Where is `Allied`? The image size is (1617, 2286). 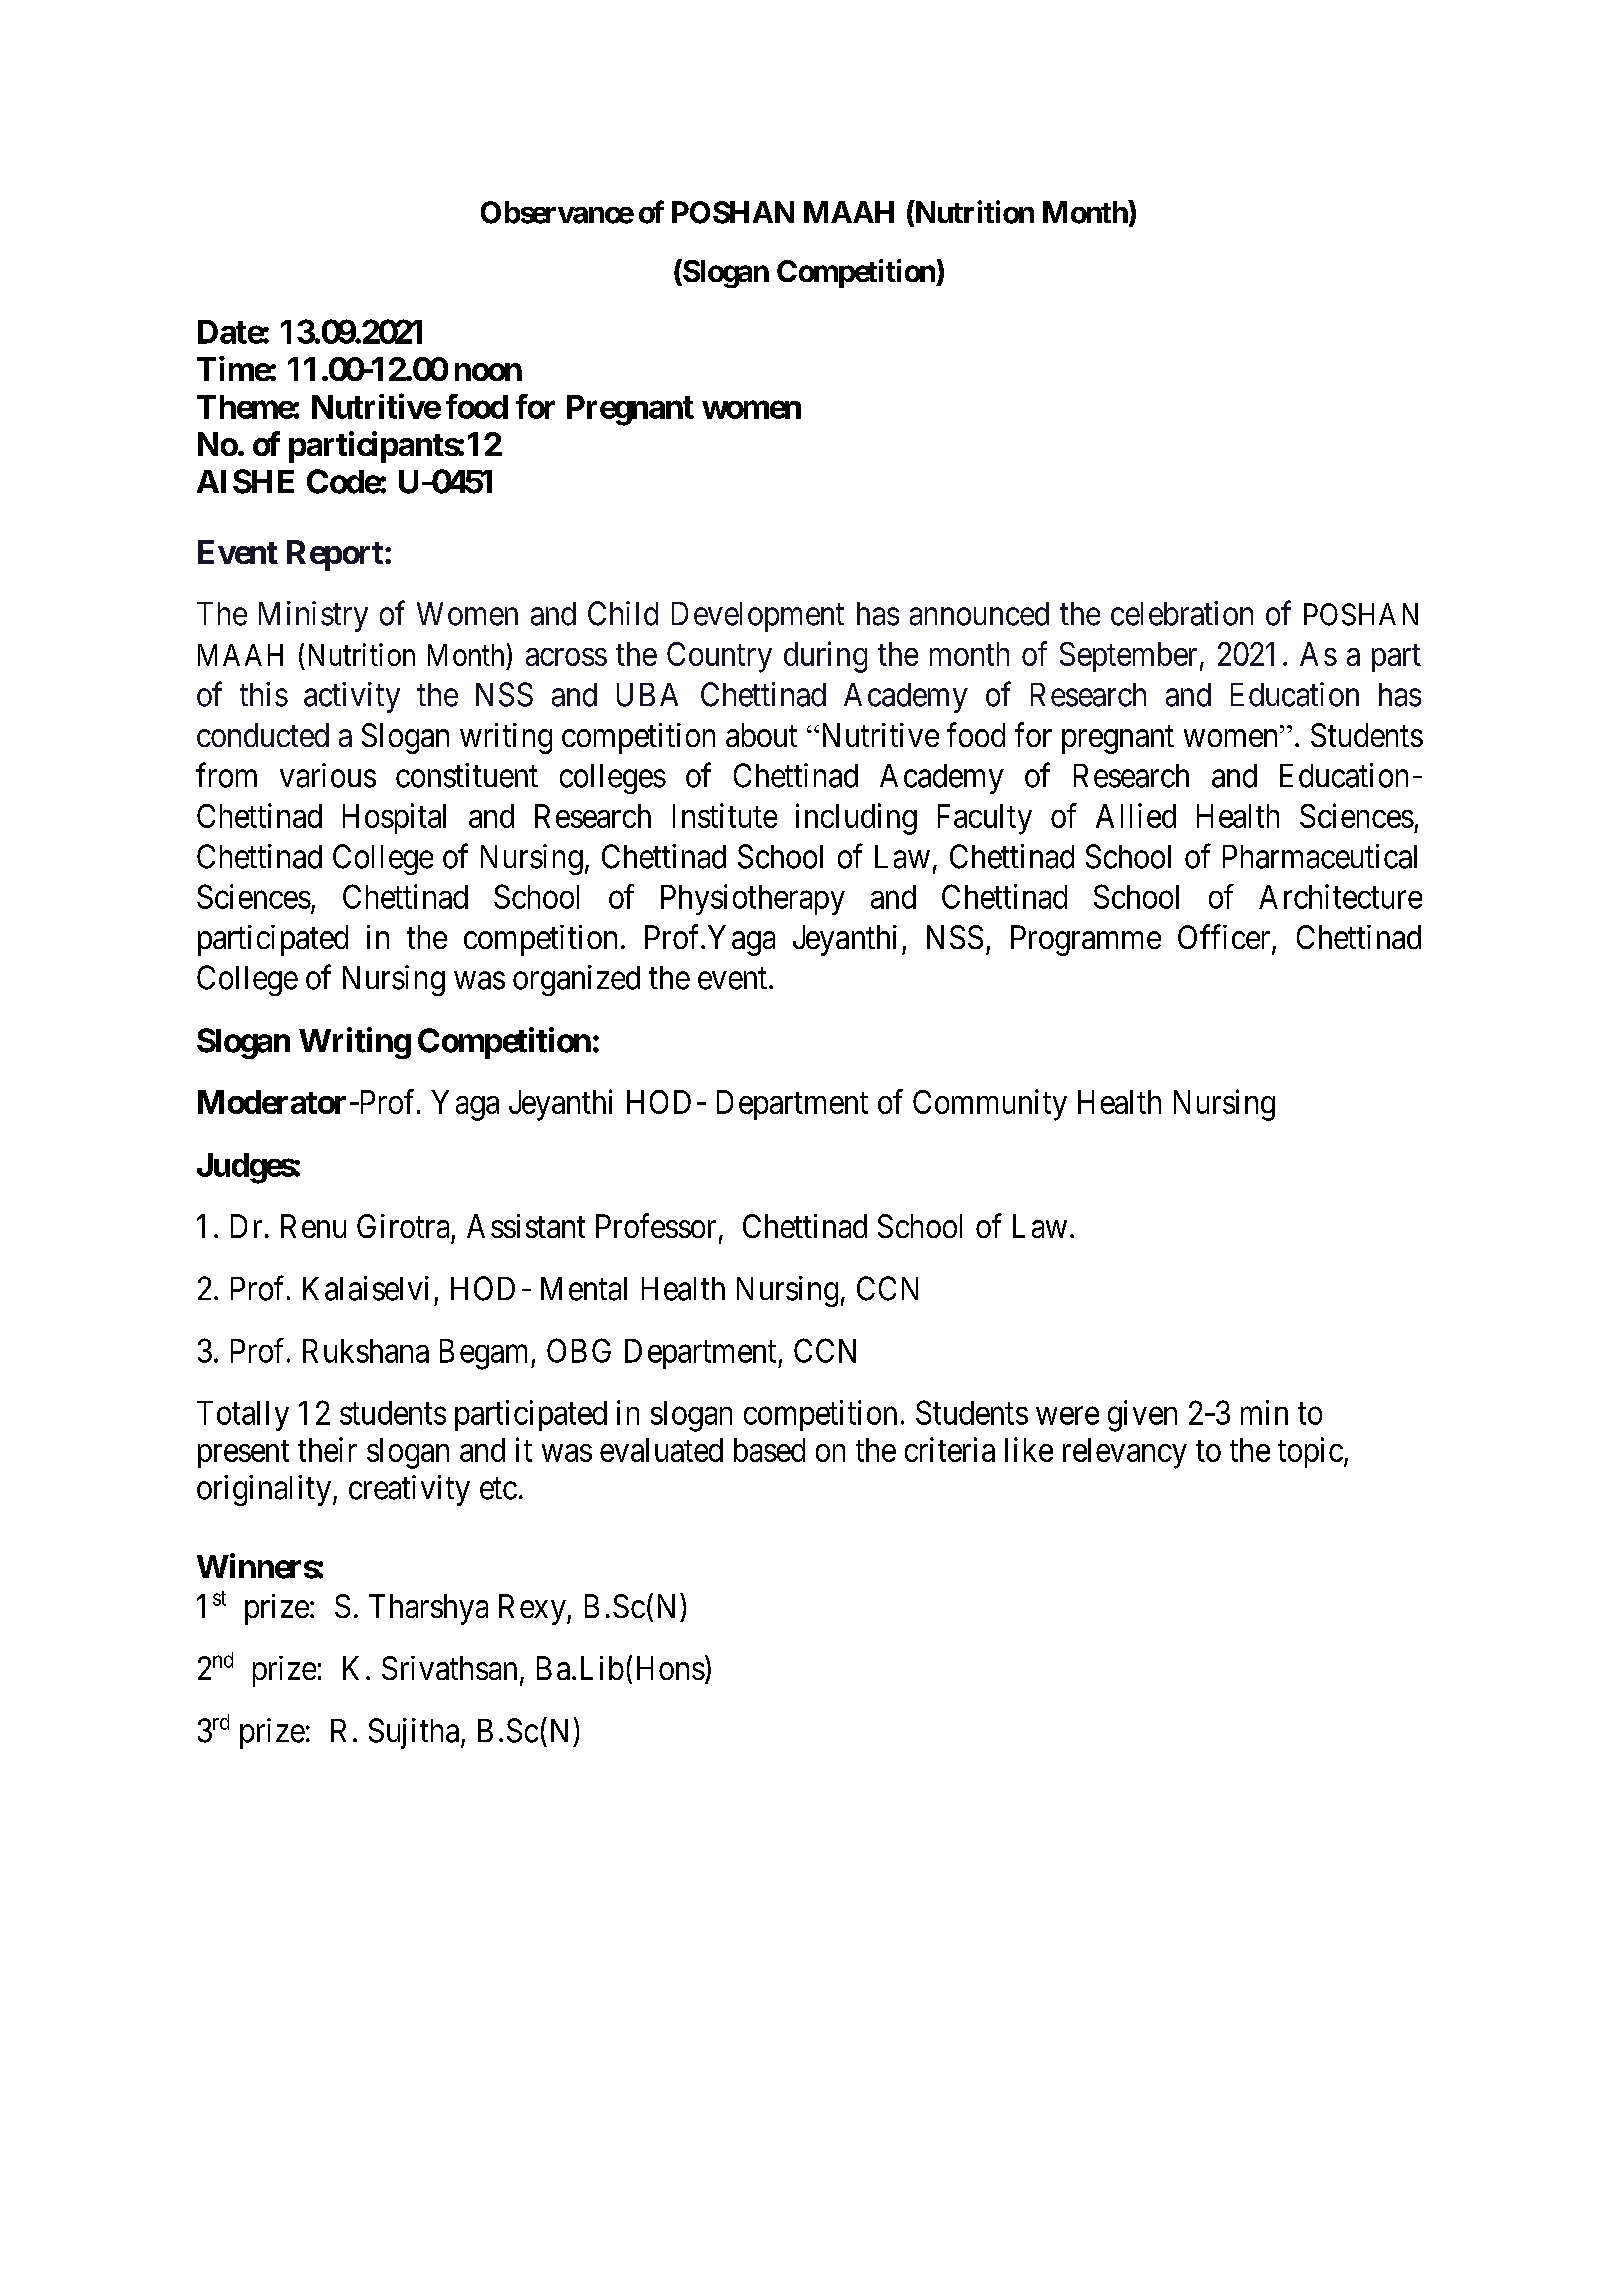
Allied is located at coordinates (1136, 815).
